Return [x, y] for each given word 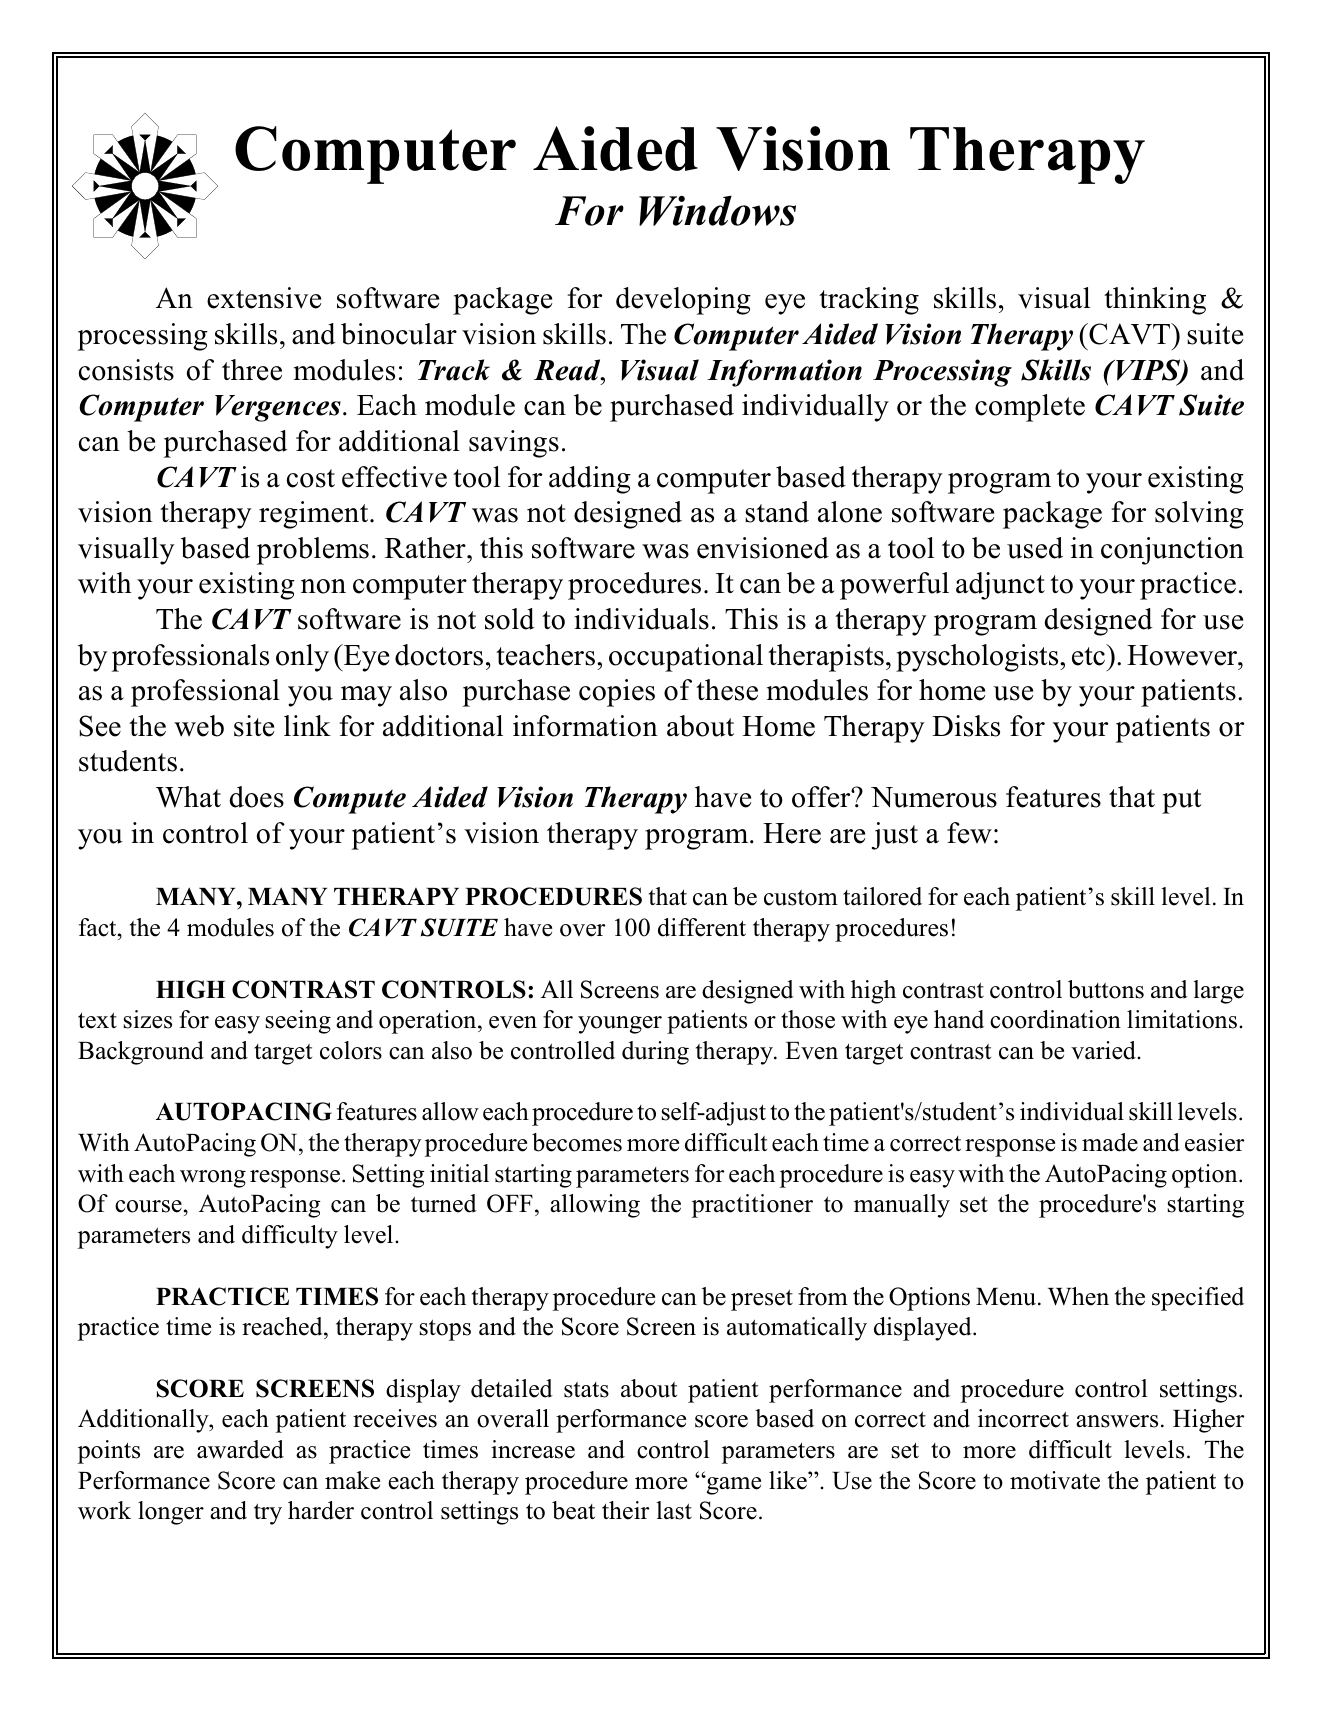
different [702, 927]
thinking [1155, 301]
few [969, 833]
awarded [240, 1449]
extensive [264, 298]
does [256, 797]
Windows [717, 210]
